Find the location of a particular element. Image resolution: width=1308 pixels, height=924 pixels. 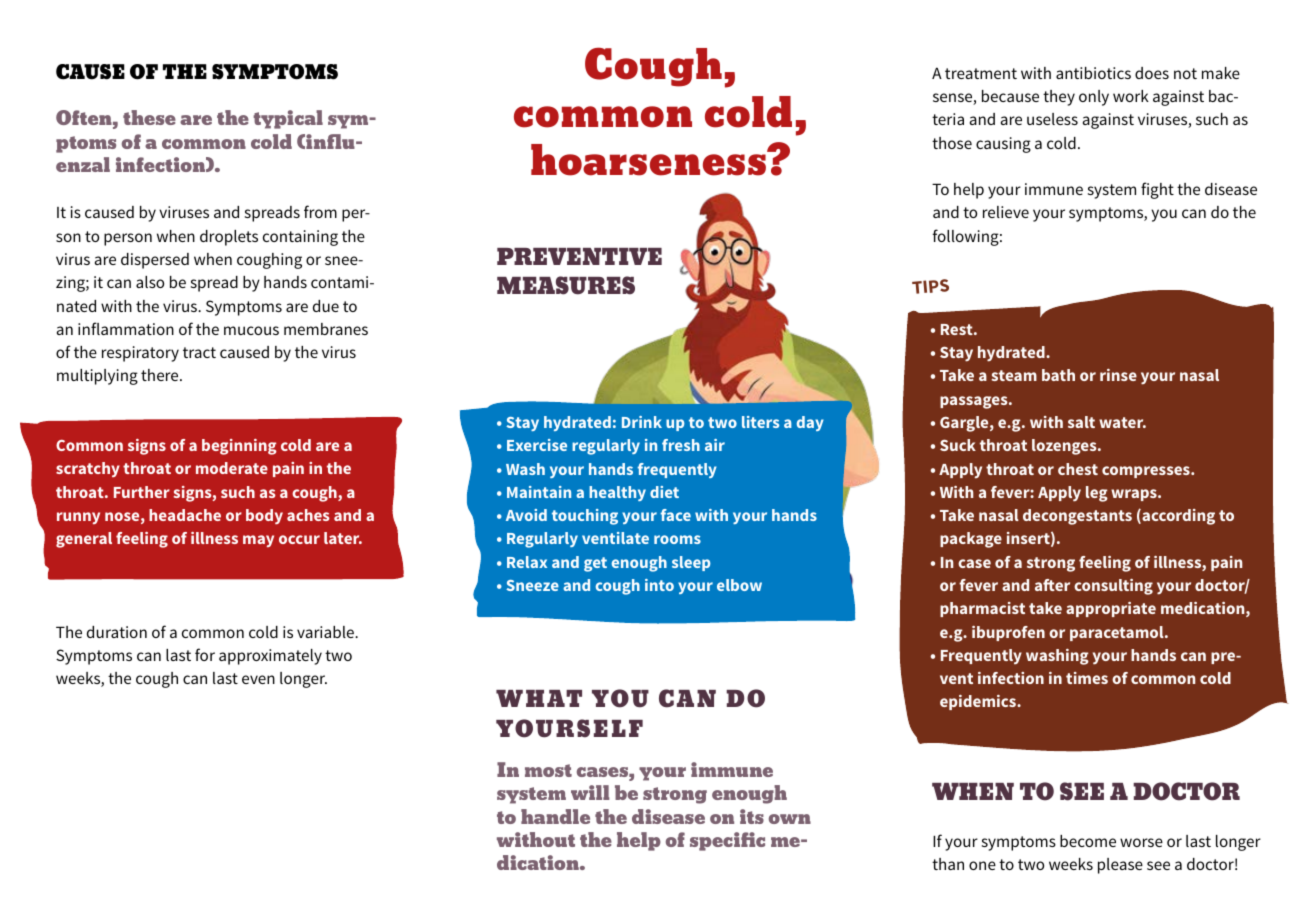

specific is located at coordinates (727, 841).
